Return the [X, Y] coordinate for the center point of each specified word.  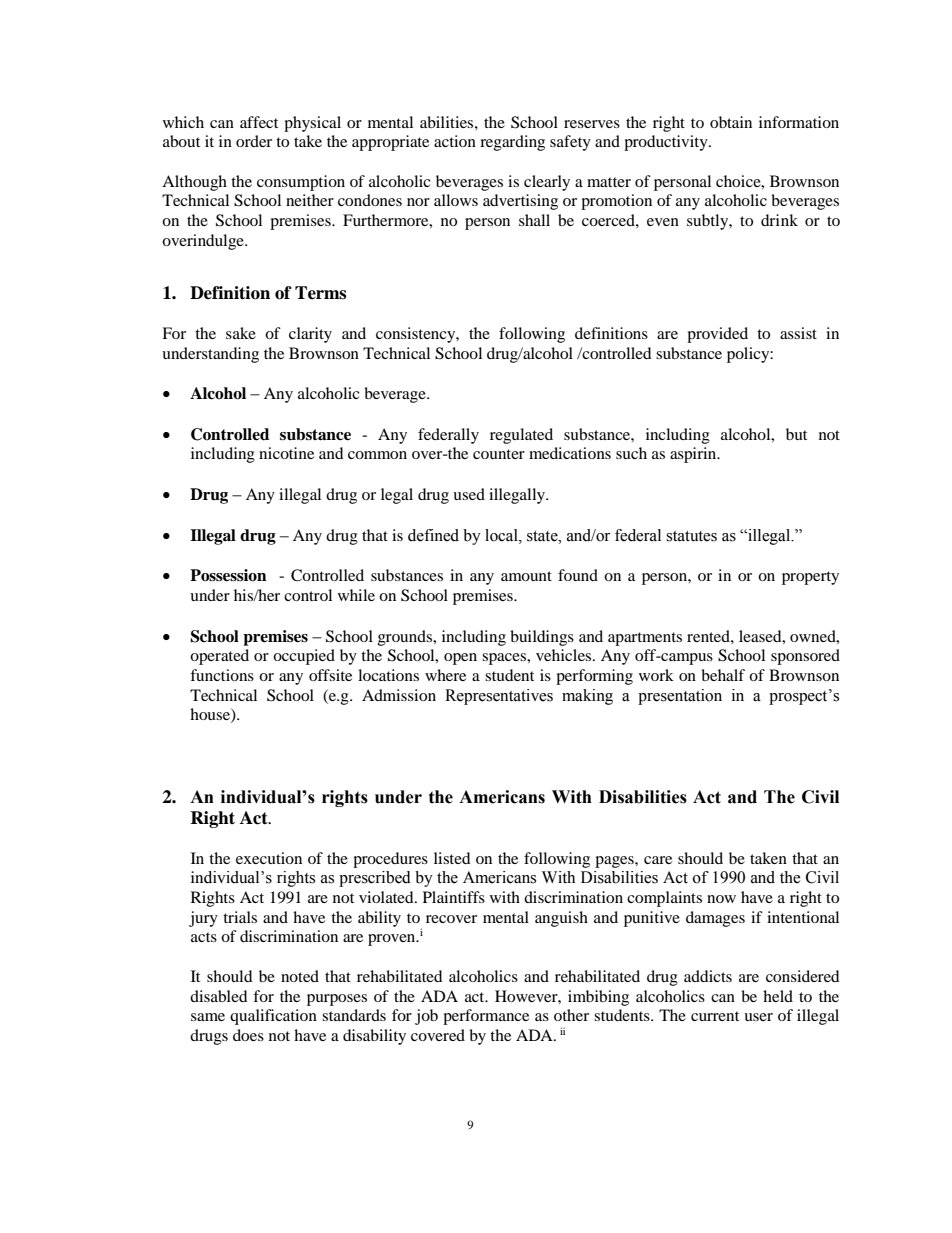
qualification [273, 1017]
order [254, 141]
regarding [512, 143]
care [658, 860]
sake [241, 333]
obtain [731, 122]
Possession [228, 575]
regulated [521, 436]
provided [717, 335]
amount [526, 576]
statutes [691, 536]
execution [269, 858]
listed [452, 858]
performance [486, 1017]
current [715, 1016]
